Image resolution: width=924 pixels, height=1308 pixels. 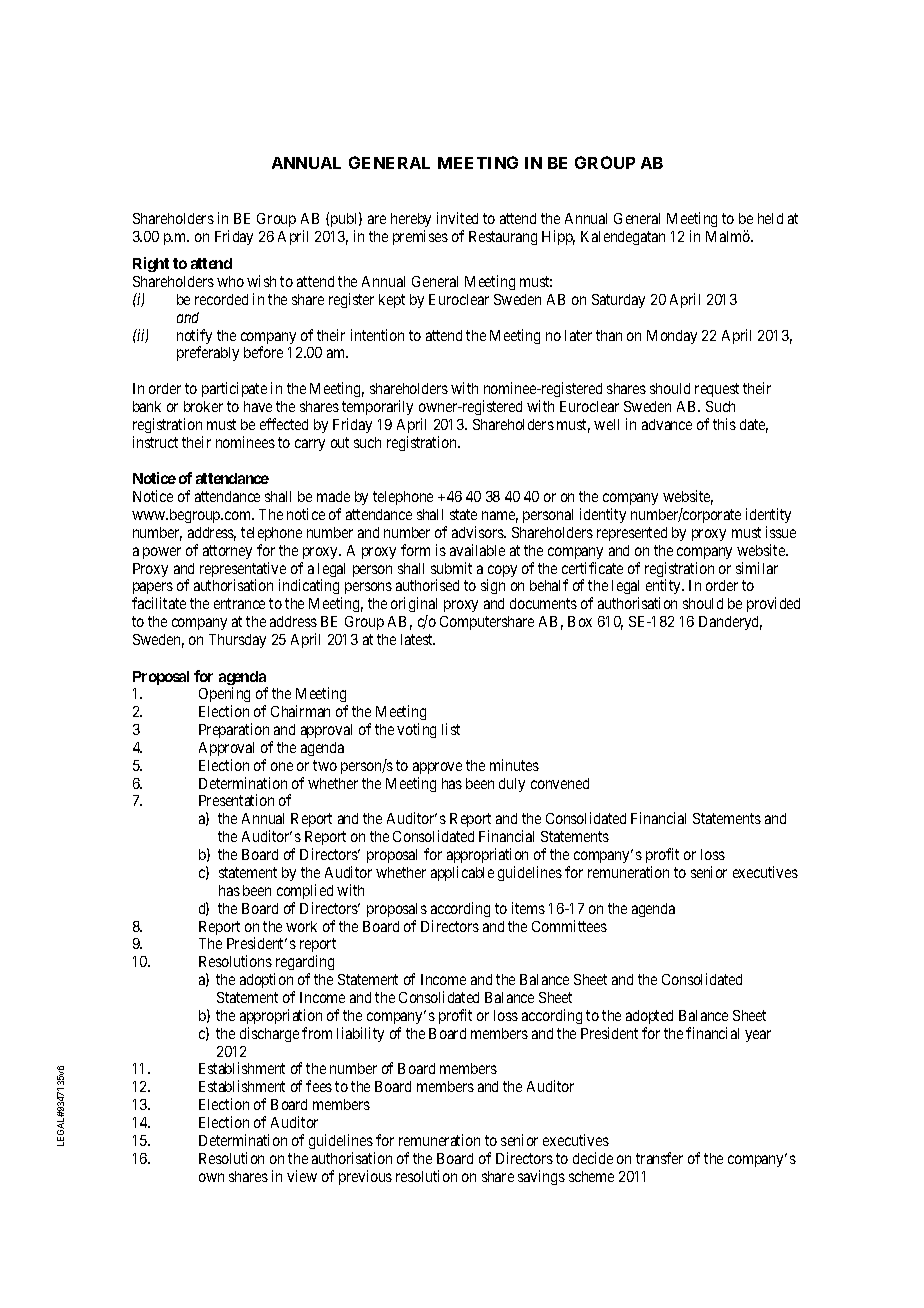 What do you see at coordinates (302, 1176) in the image?
I see `view` at bounding box center [302, 1176].
